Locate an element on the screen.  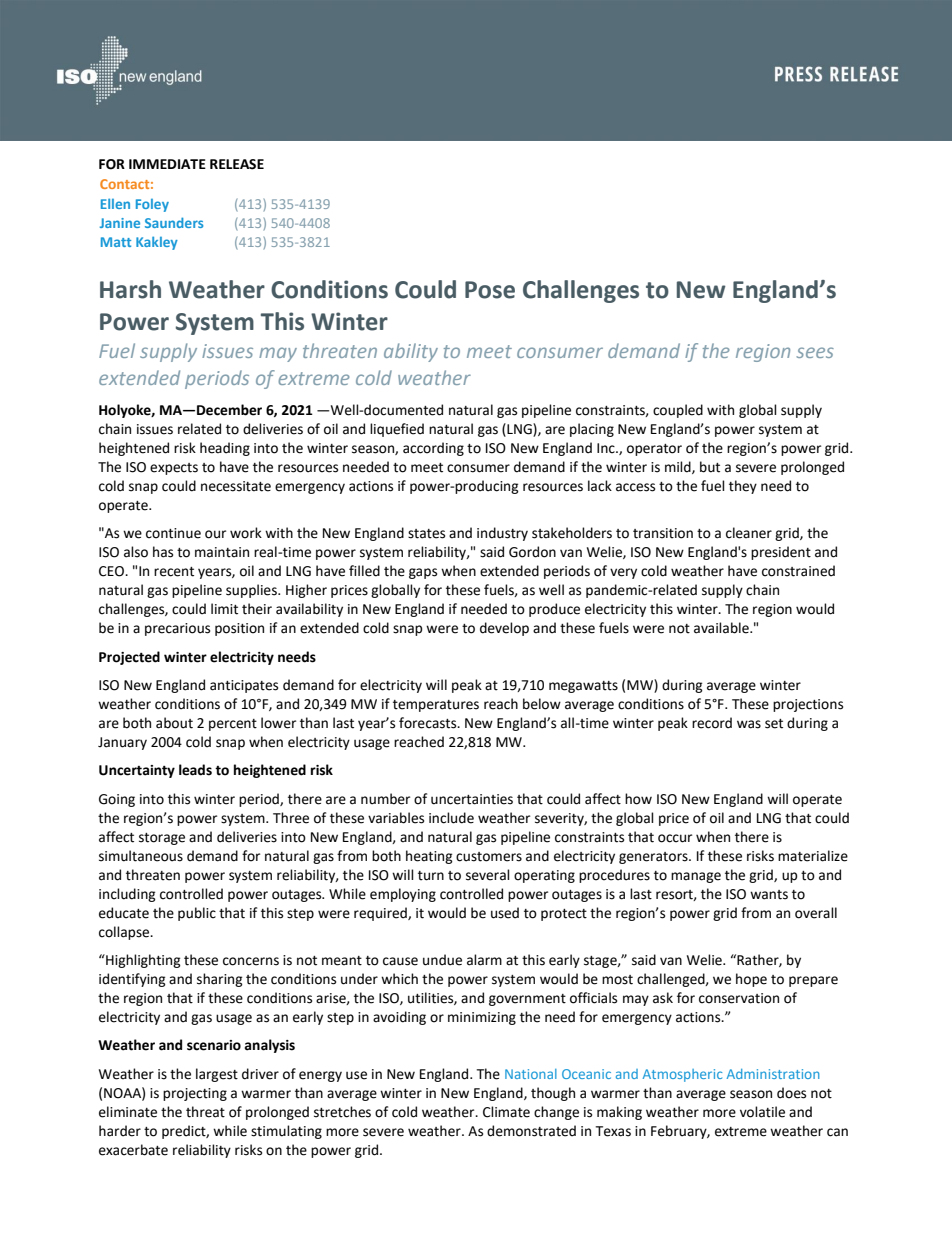
Pose is located at coordinates (490, 290).
